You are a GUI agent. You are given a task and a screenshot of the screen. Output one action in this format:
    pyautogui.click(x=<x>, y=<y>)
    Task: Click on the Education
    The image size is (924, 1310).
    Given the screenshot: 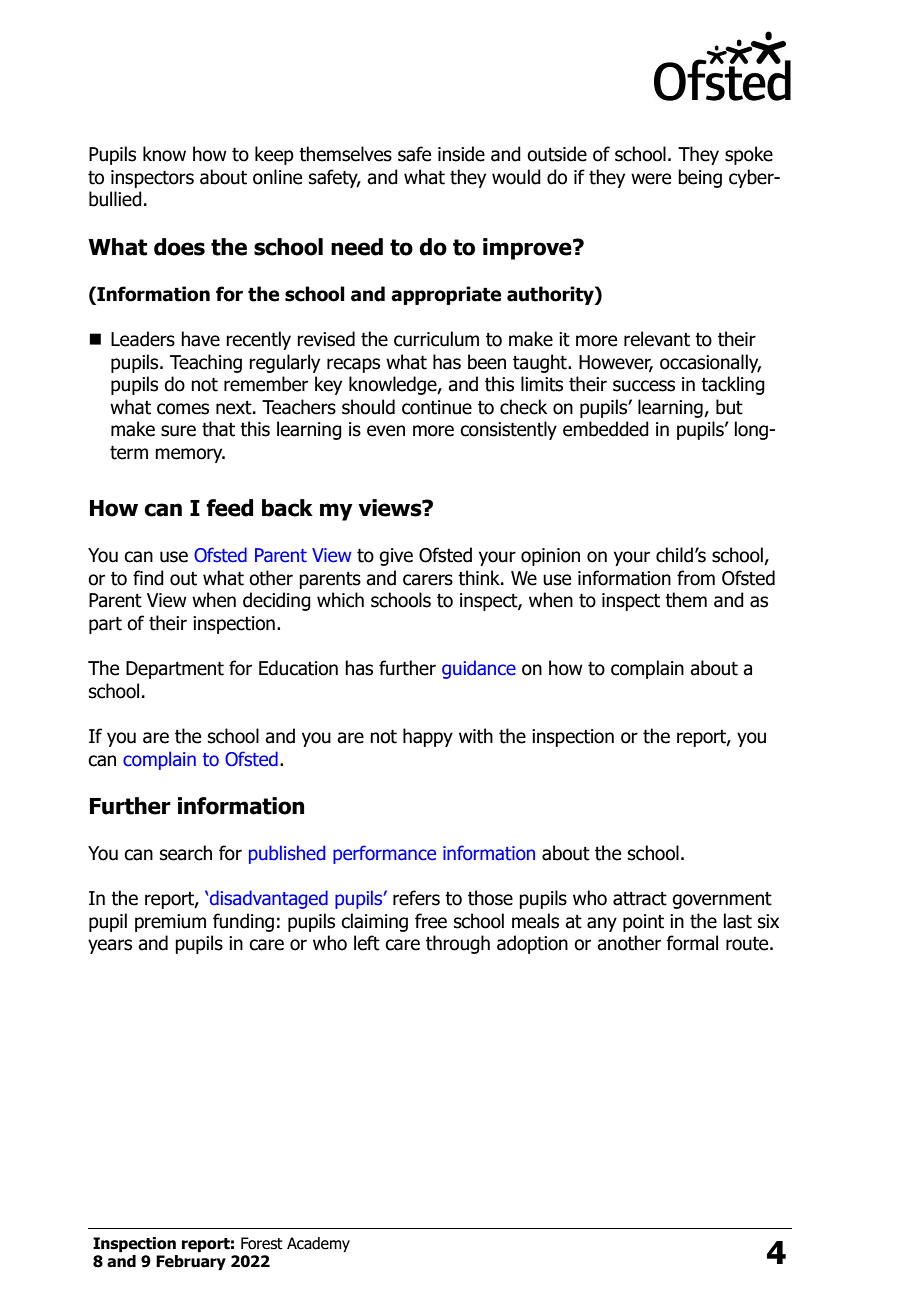 What is the action you would take?
    pyautogui.click(x=298, y=668)
